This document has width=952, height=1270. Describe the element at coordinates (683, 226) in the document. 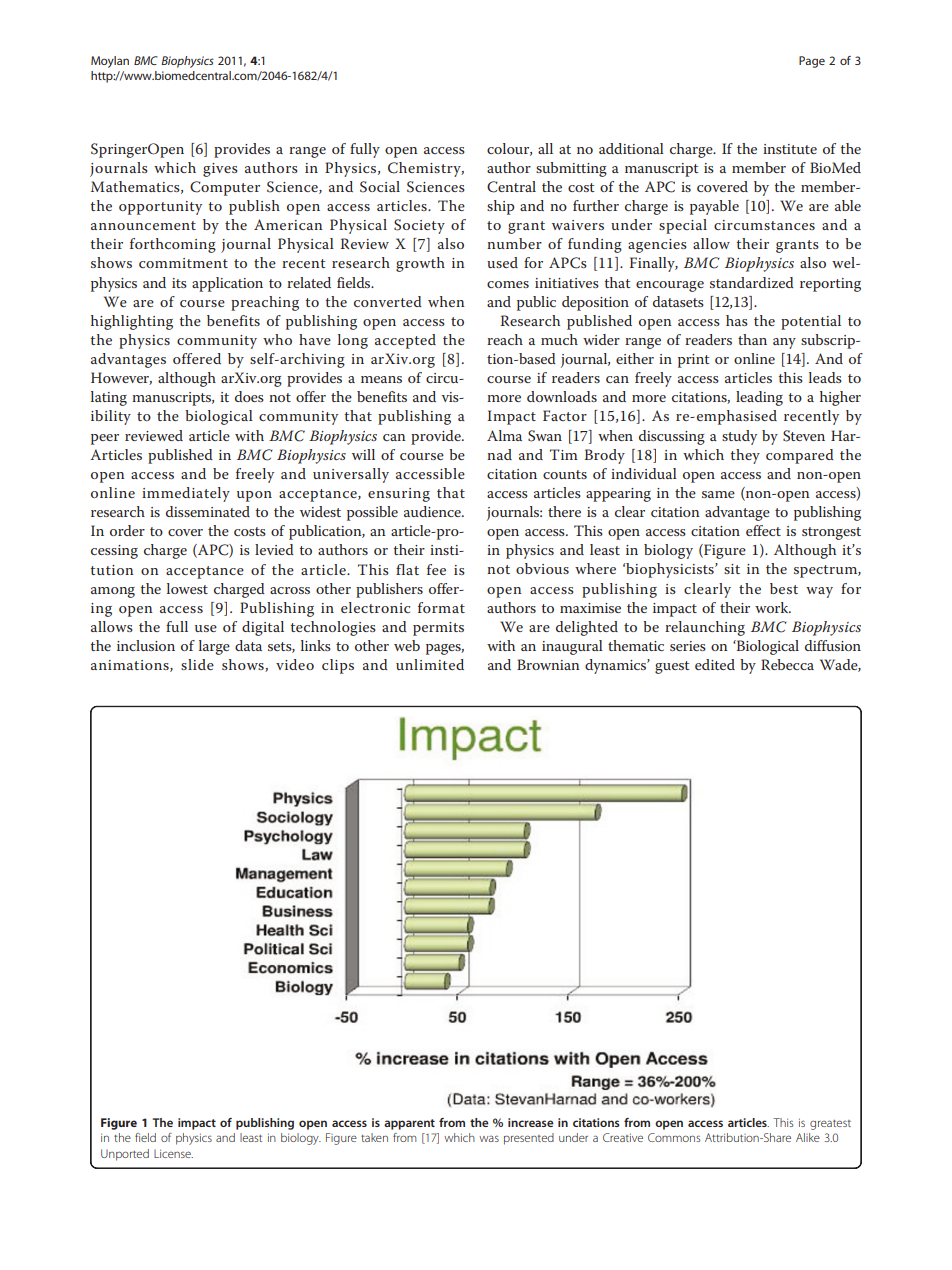

I see `special` at that location.
